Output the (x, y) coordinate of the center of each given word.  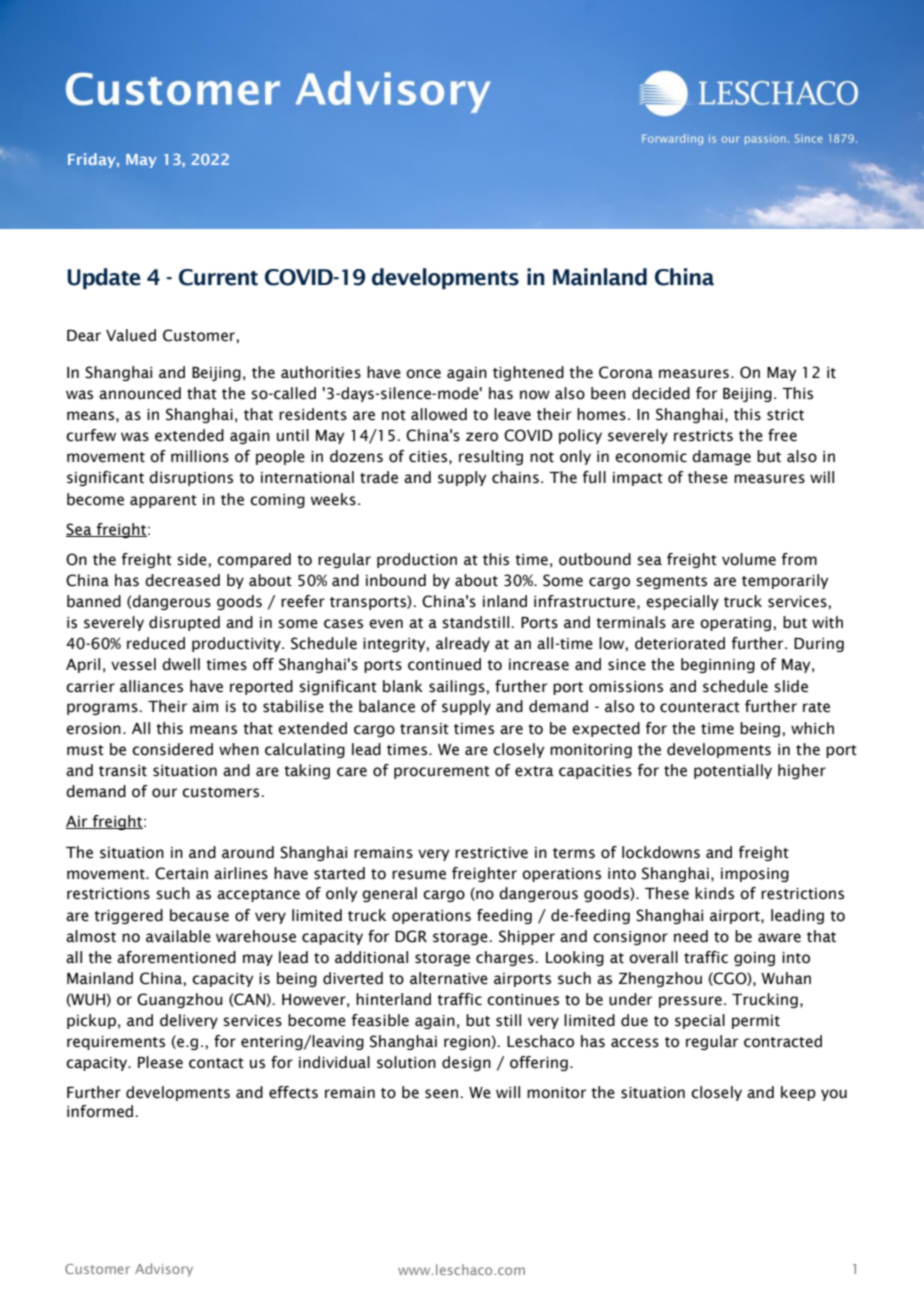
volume (749, 559)
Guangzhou (180, 1000)
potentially (733, 771)
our (164, 793)
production (417, 560)
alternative (449, 978)
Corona (626, 372)
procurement (442, 772)
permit (756, 1022)
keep (798, 1093)
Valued (131, 335)
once (423, 374)
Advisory (164, 1270)
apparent (163, 501)
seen (441, 1094)
